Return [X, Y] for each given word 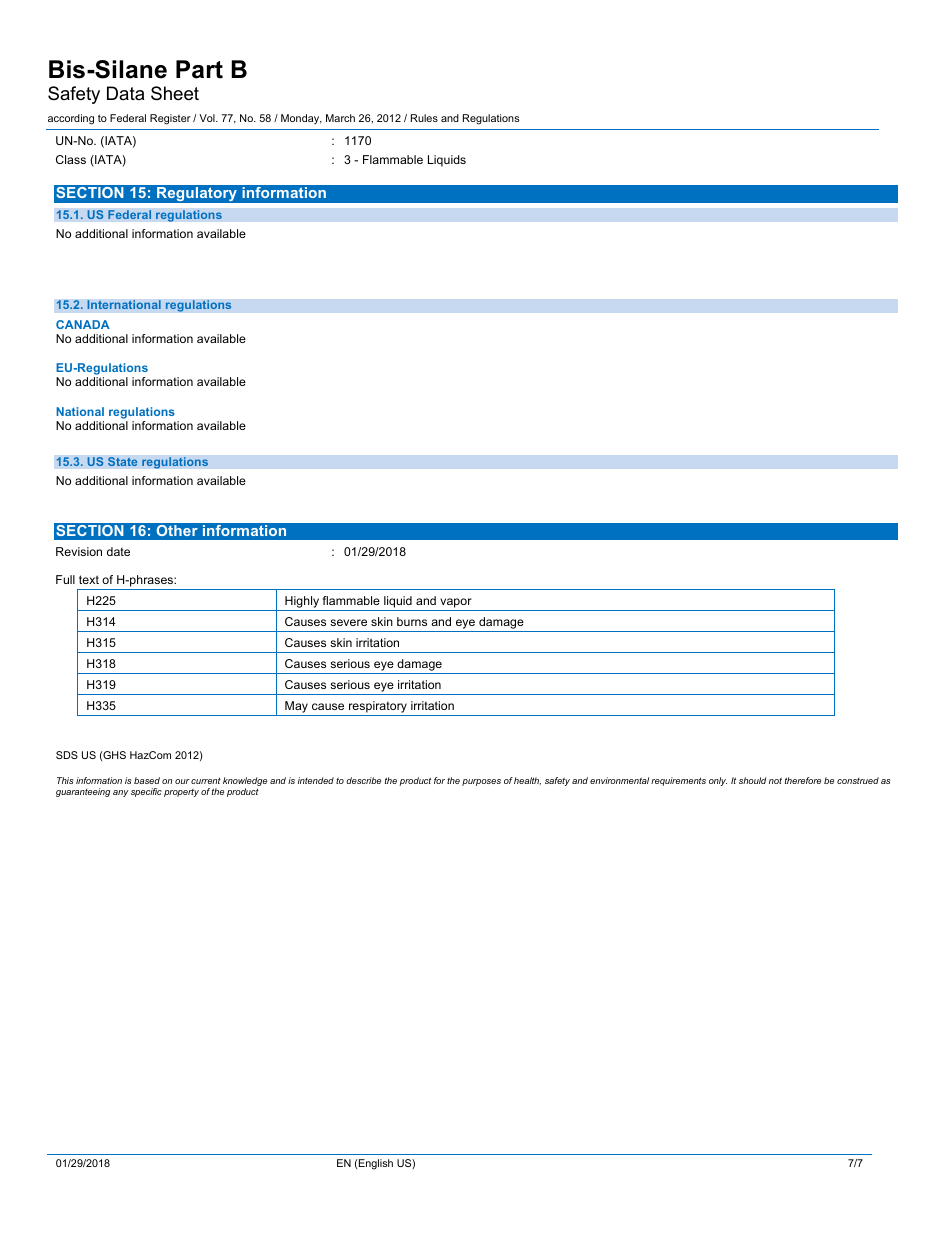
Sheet [175, 93]
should [752, 780]
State [123, 462]
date [118, 551]
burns [412, 621]
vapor [456, 603]
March [340, 118]
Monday [301, 119]
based [147, 780]
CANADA [83, 324]
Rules [424, 118]
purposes [481, 782]
